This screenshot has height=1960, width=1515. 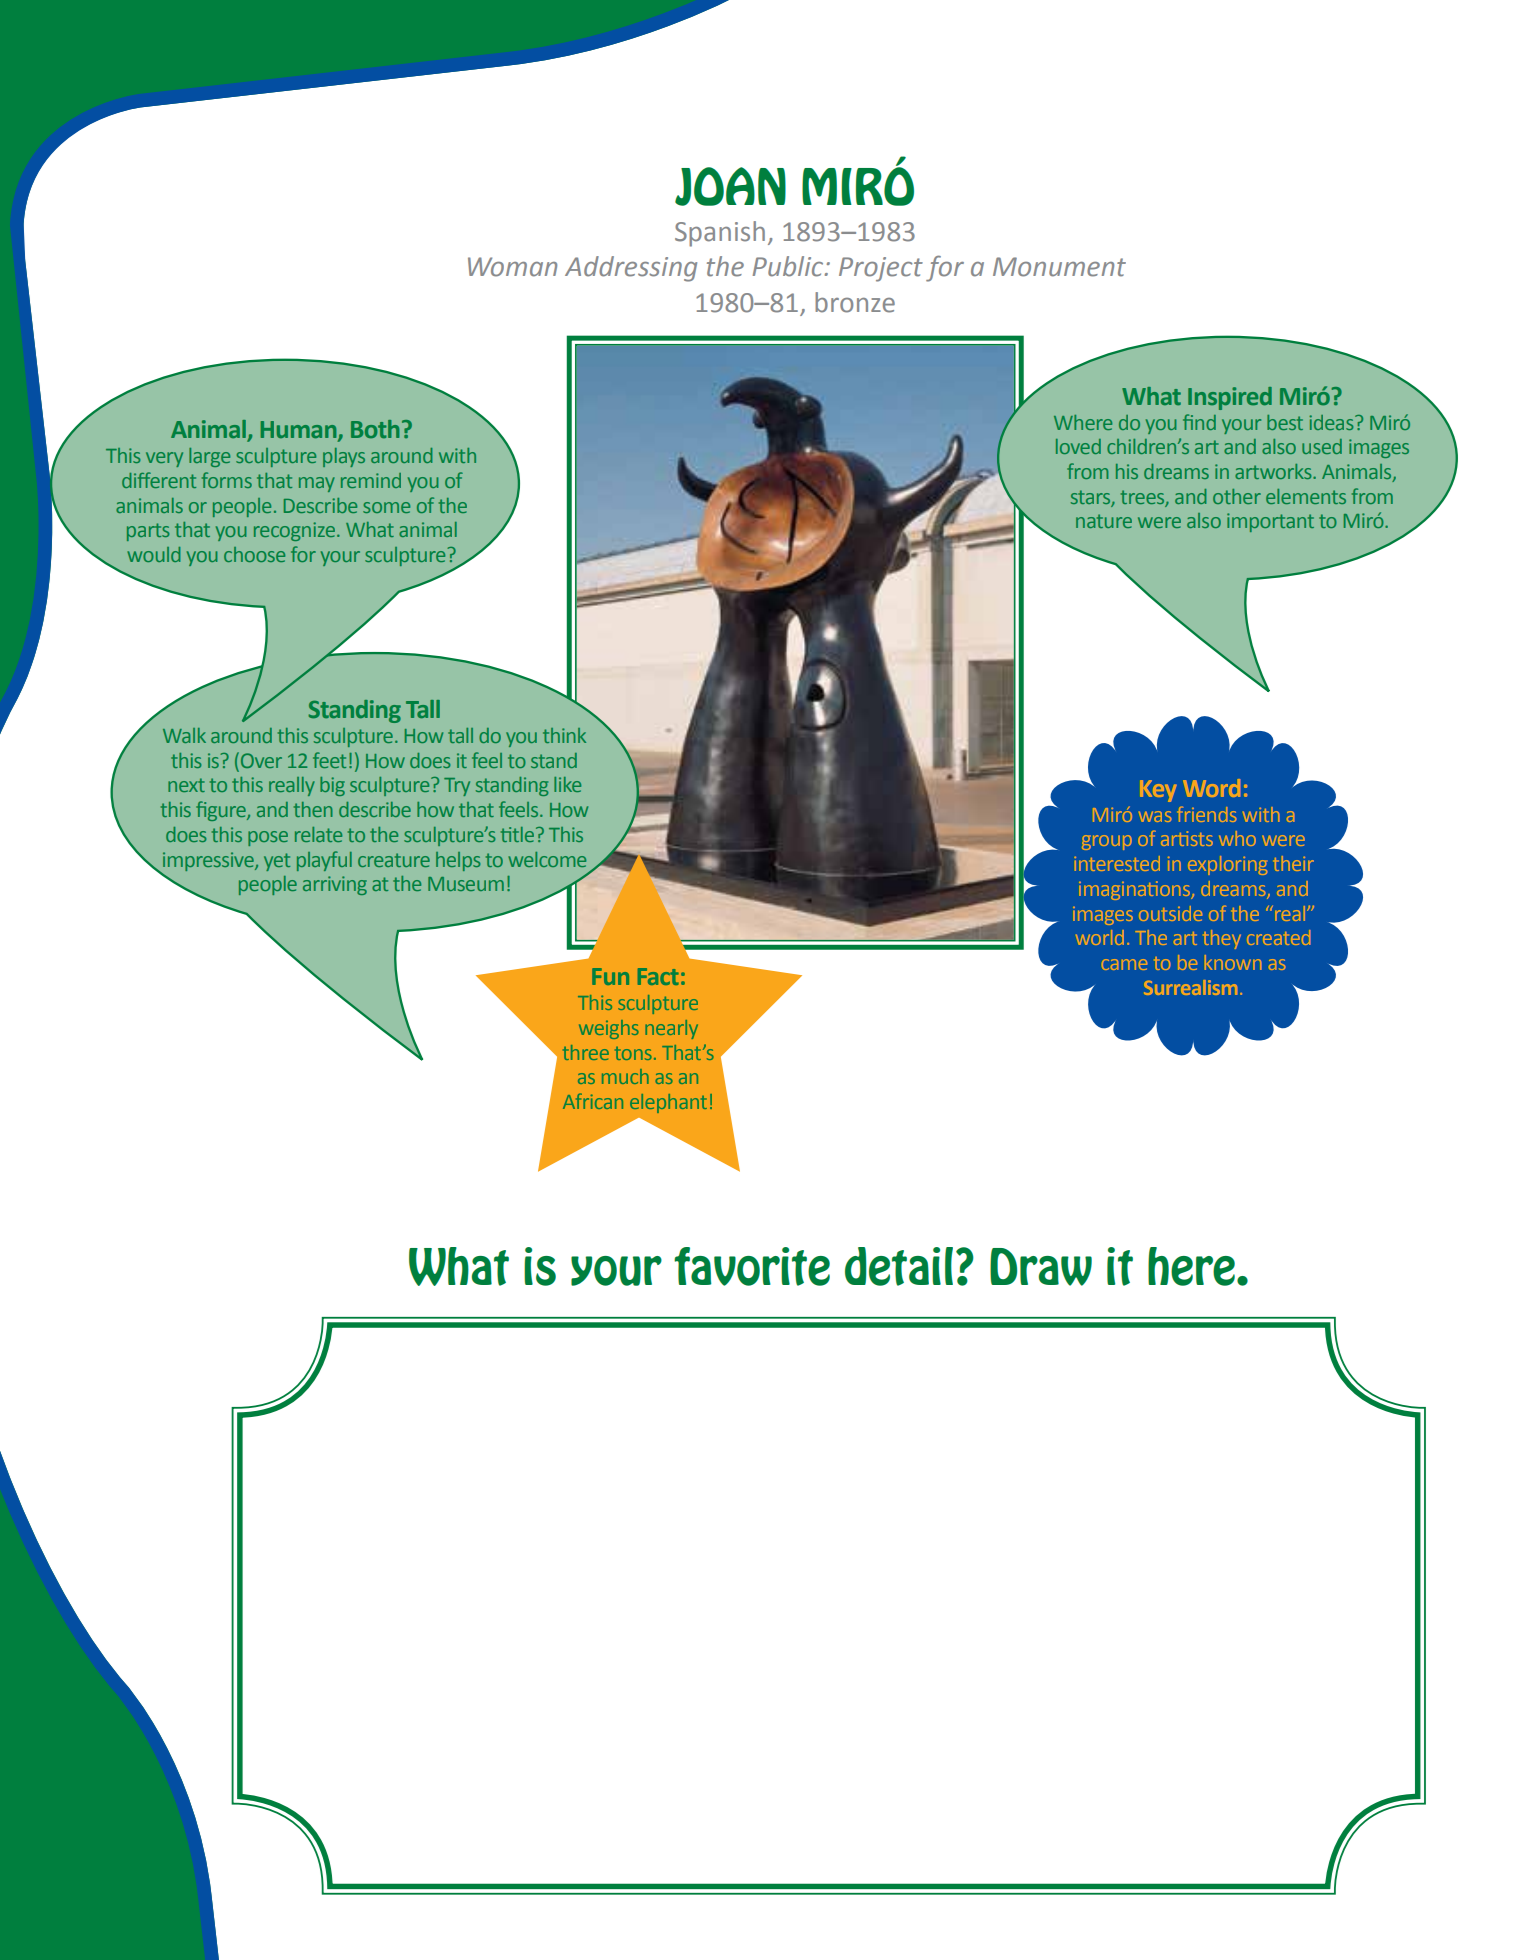 What do you see at coordinates (335, 885) in the screenshot?
I see `arriving` at bounding box center [335, 885].
